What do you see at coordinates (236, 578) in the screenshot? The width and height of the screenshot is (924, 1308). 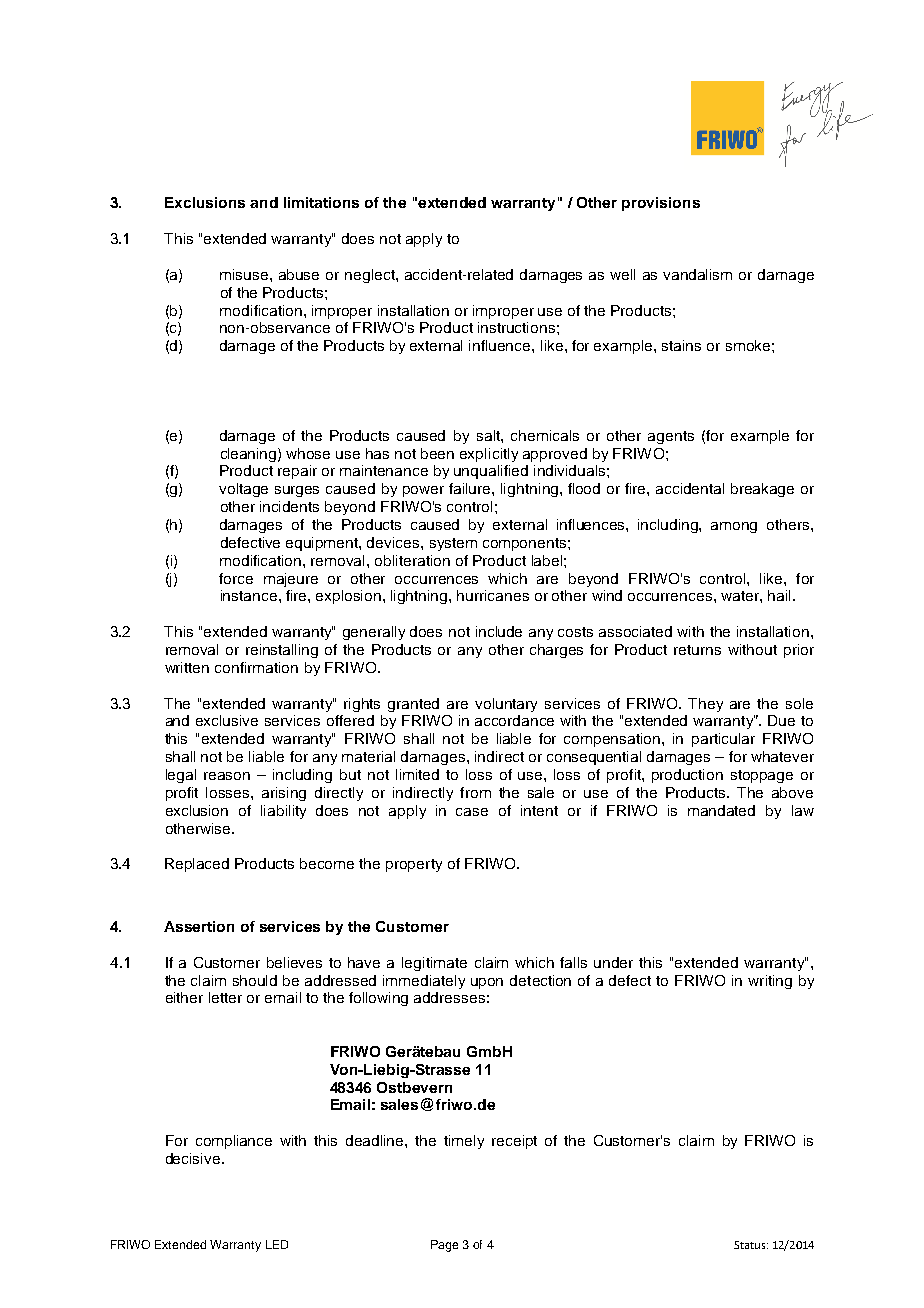 I see `force` at bounding box center [236, 578].
